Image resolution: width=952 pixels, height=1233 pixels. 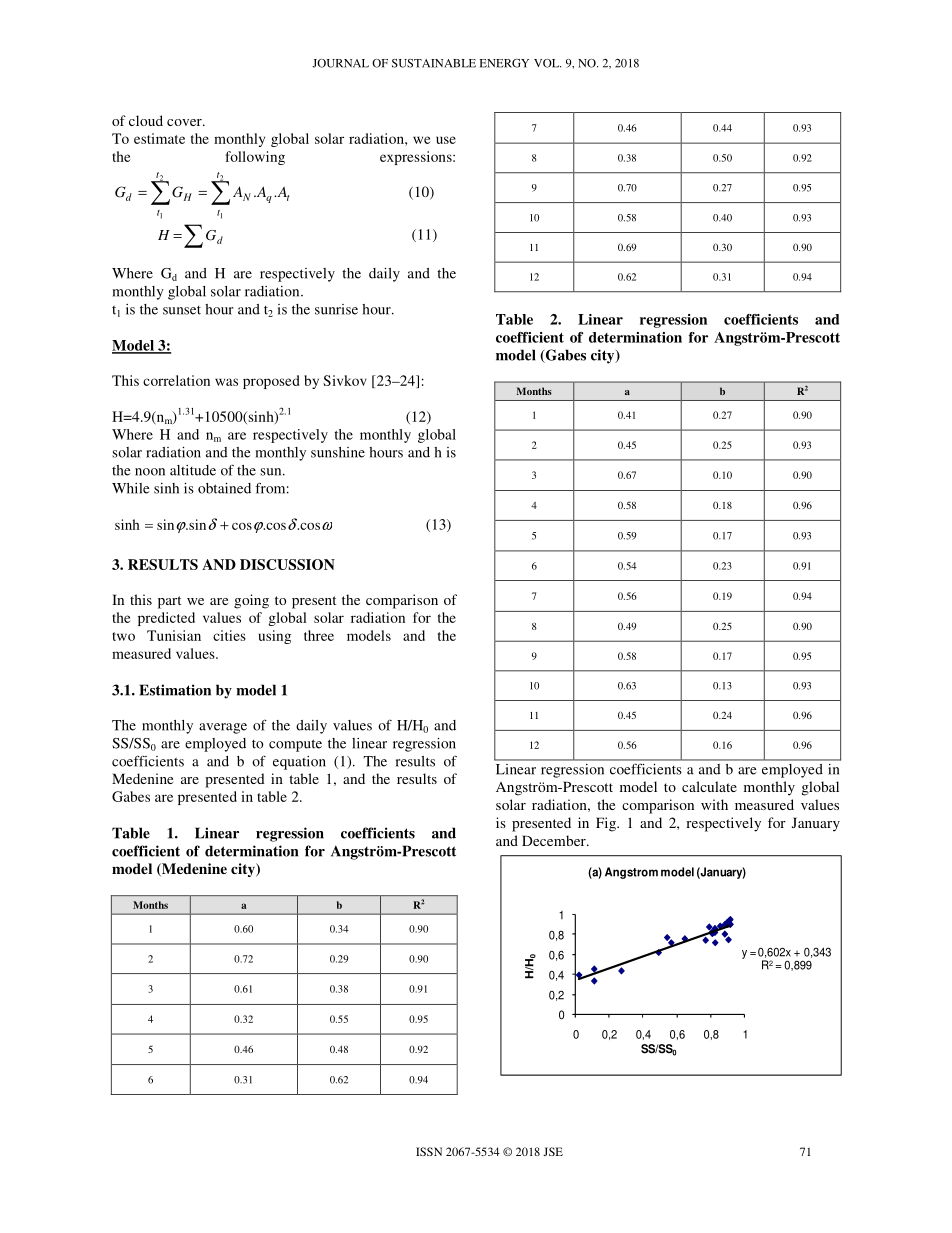 I want to click on three, so click(x=319, y=635).
